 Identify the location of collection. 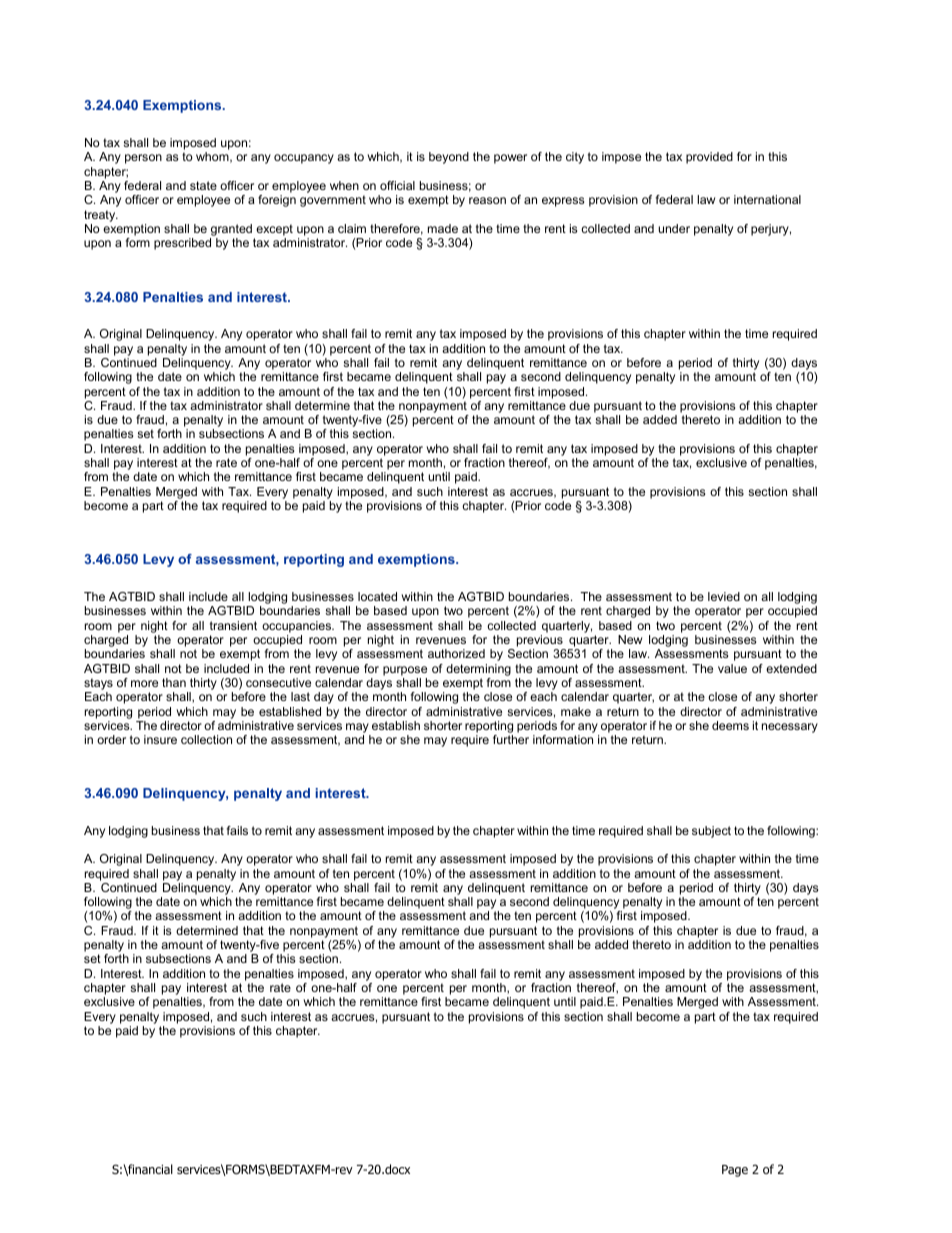
(206, 739).
